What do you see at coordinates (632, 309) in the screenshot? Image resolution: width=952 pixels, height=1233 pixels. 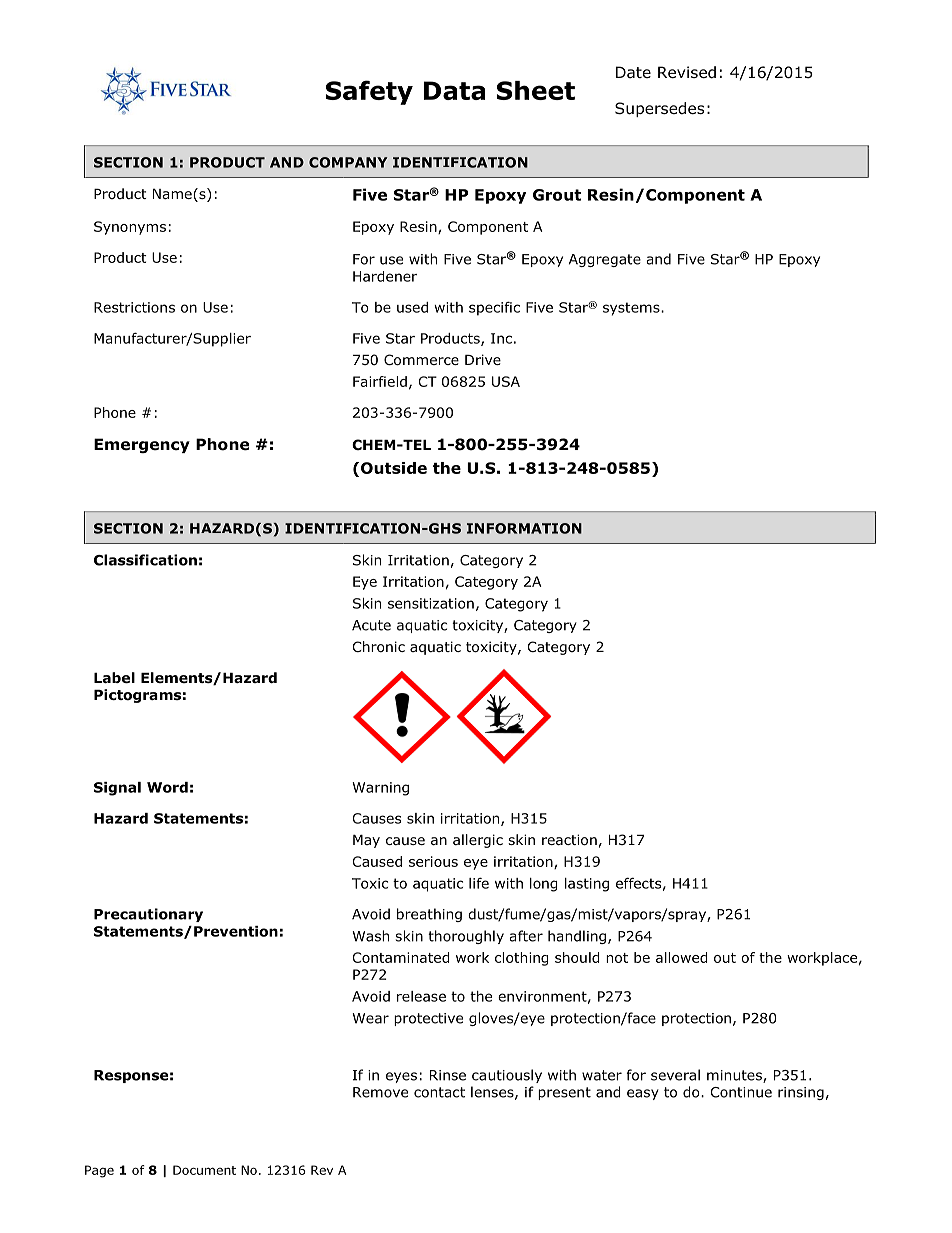 I see `systems` at bounding box center [632, 309].
